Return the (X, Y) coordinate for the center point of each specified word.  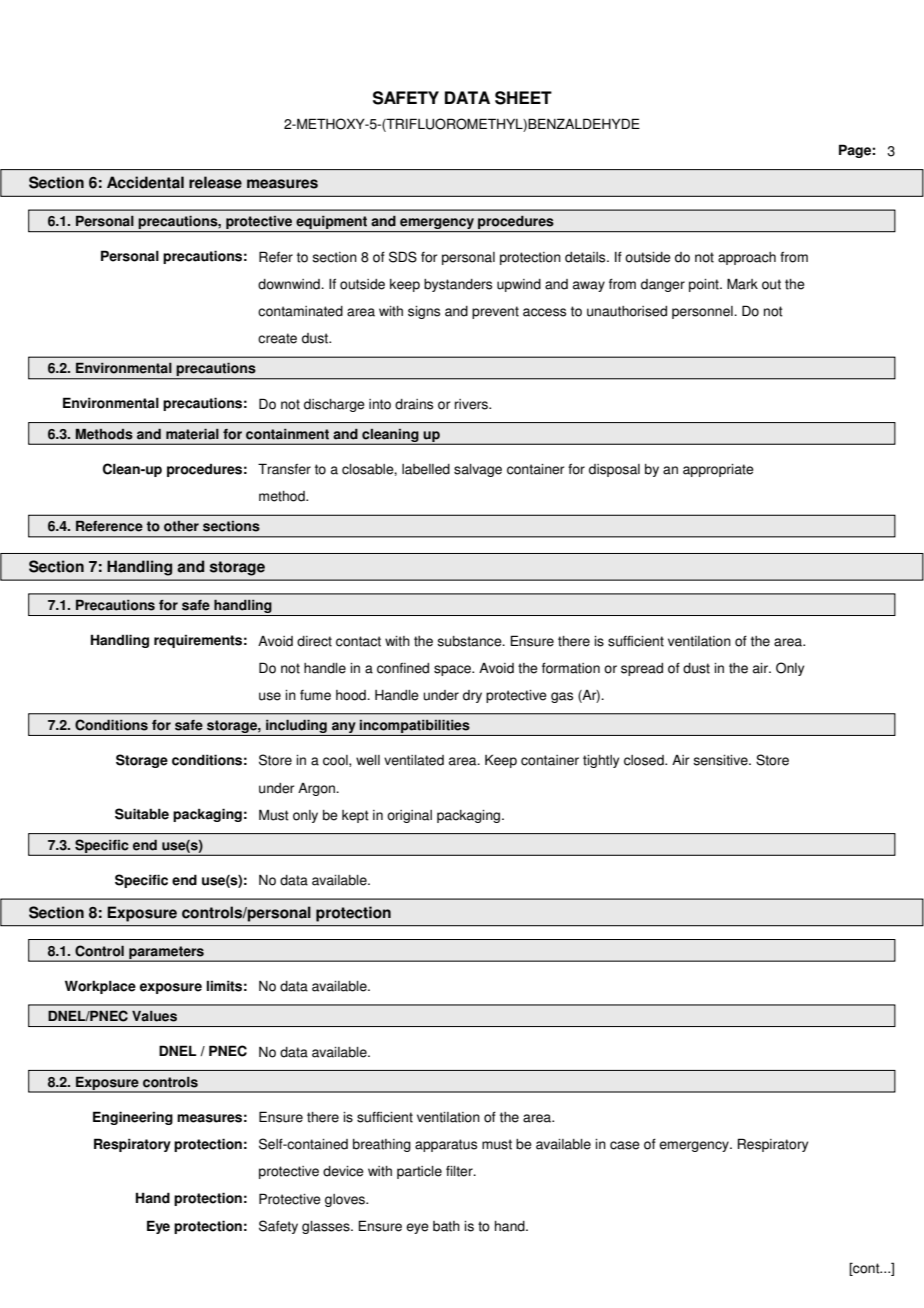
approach (747, 258)
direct (314, 641)
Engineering (133, 1118)
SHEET (523, 98)
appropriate (718, 470)
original (409, 816)
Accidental (145, 182)
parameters (166, 953)
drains (414, 404)
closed (645, 760)
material (192, 434)
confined (403, 668)
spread (642, 669)
